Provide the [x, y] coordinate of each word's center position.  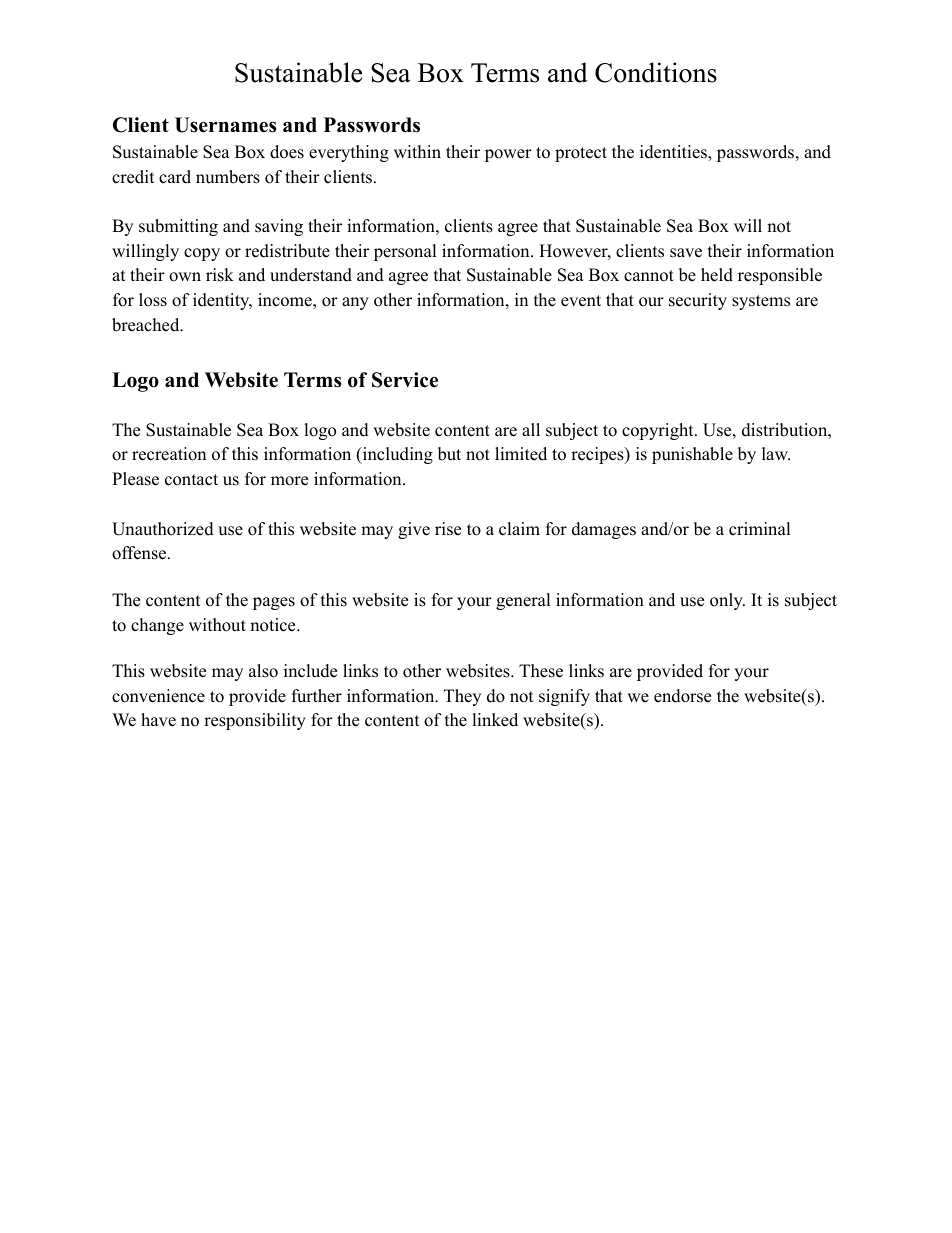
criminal [760, 529]
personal [405, 252]
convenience [158, 696]
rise [448, 529]
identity [222, 301]
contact [191, 480]
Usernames [225, 125]
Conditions [656, 72]
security [698, 301]
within [417, 151]
